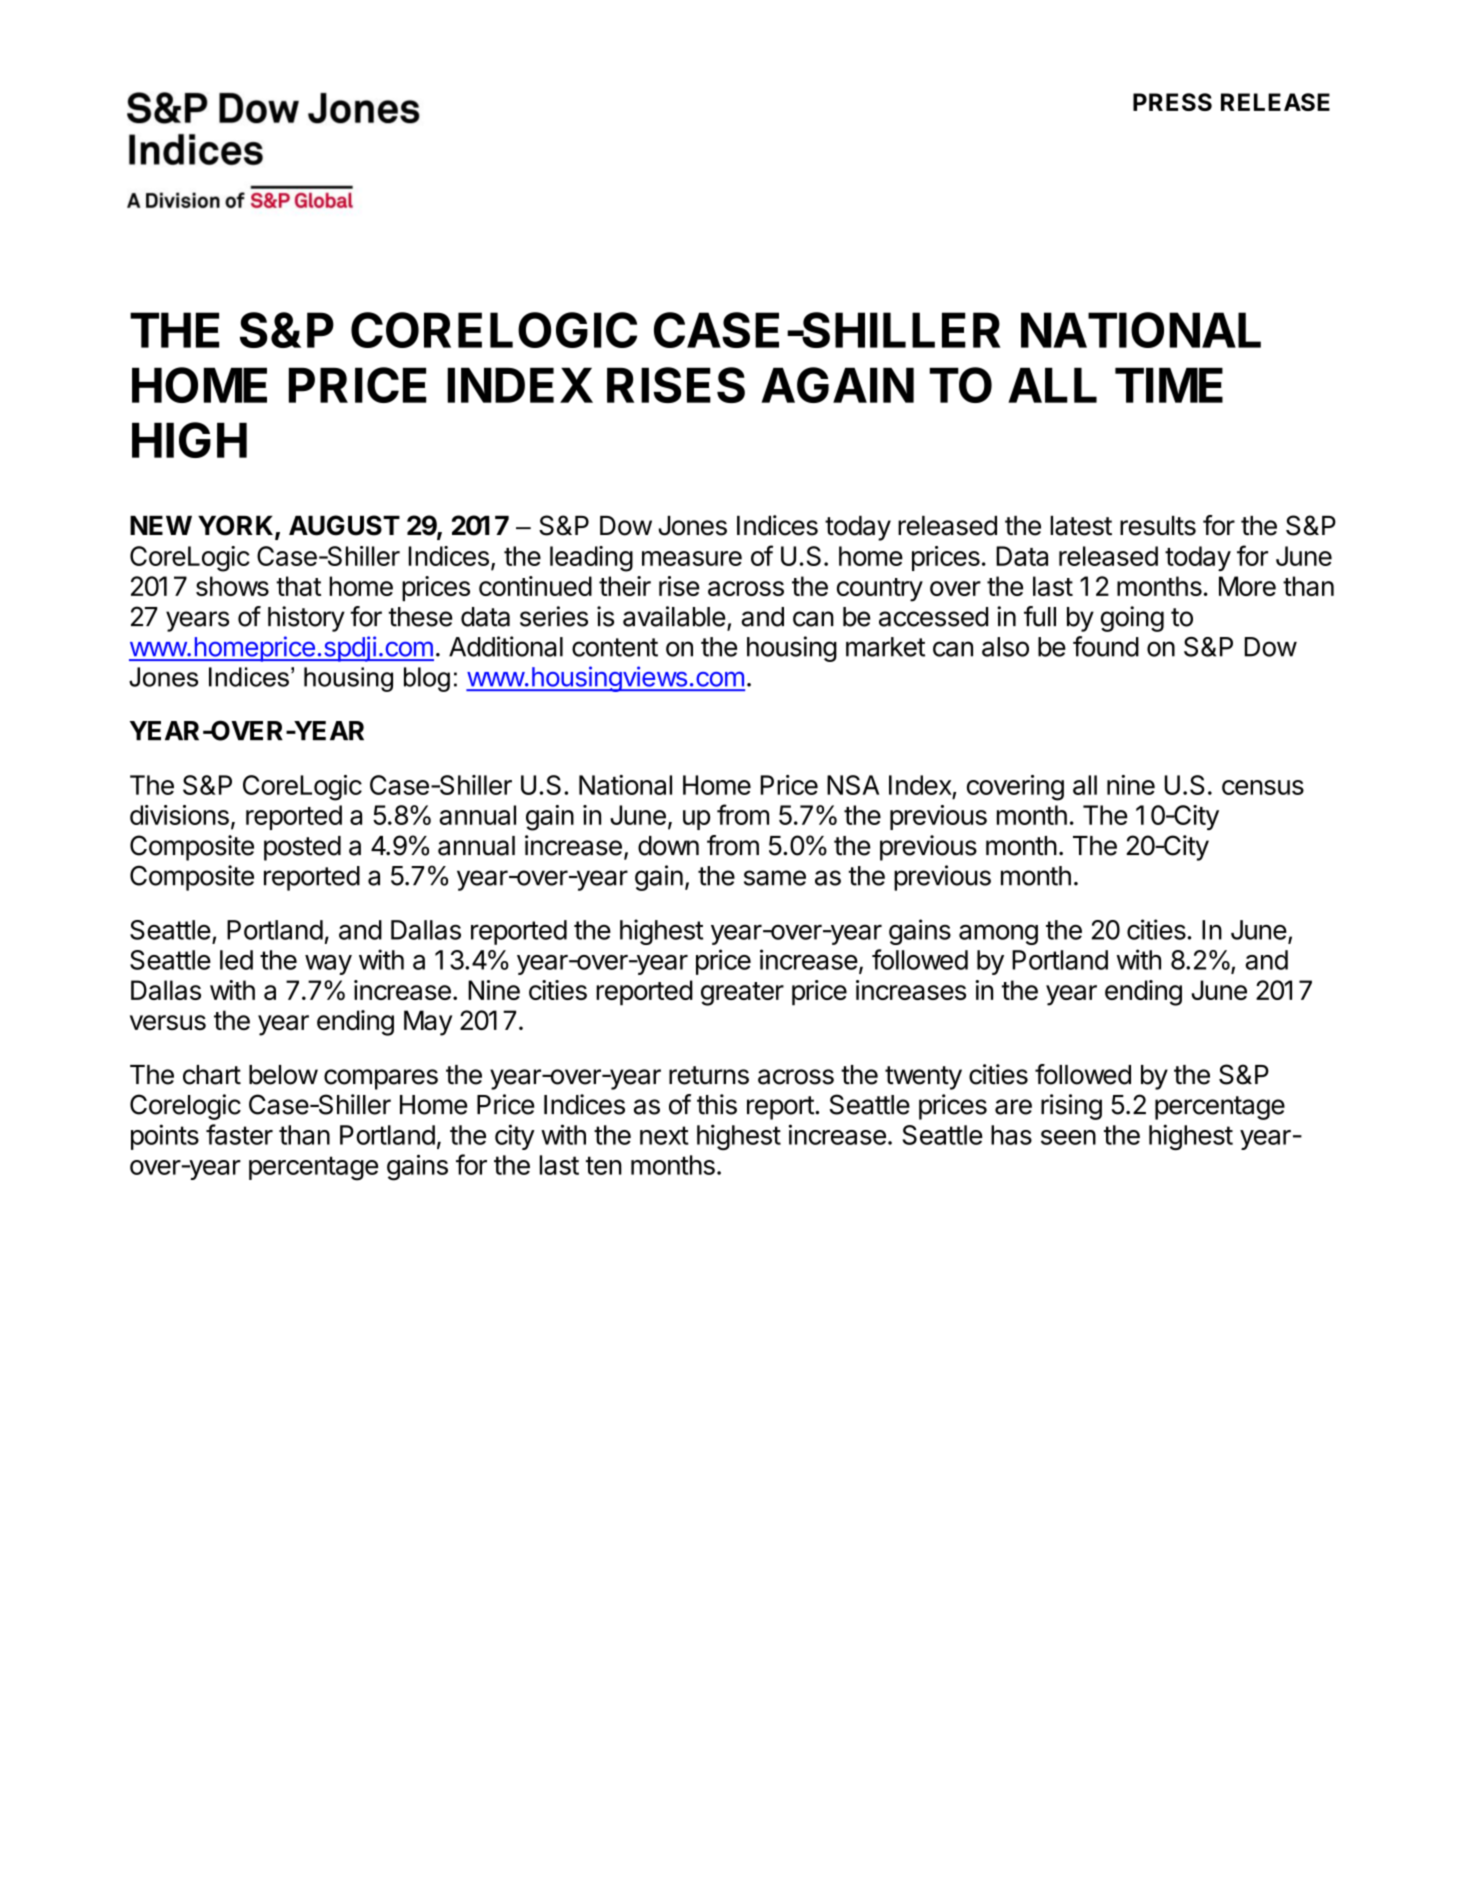 Image resolution: width=1461 pixels, height=1891 pixels. What do you see at coordinates (591, 559) in the document?
I see `leading` at bounding box center [591, 559].
